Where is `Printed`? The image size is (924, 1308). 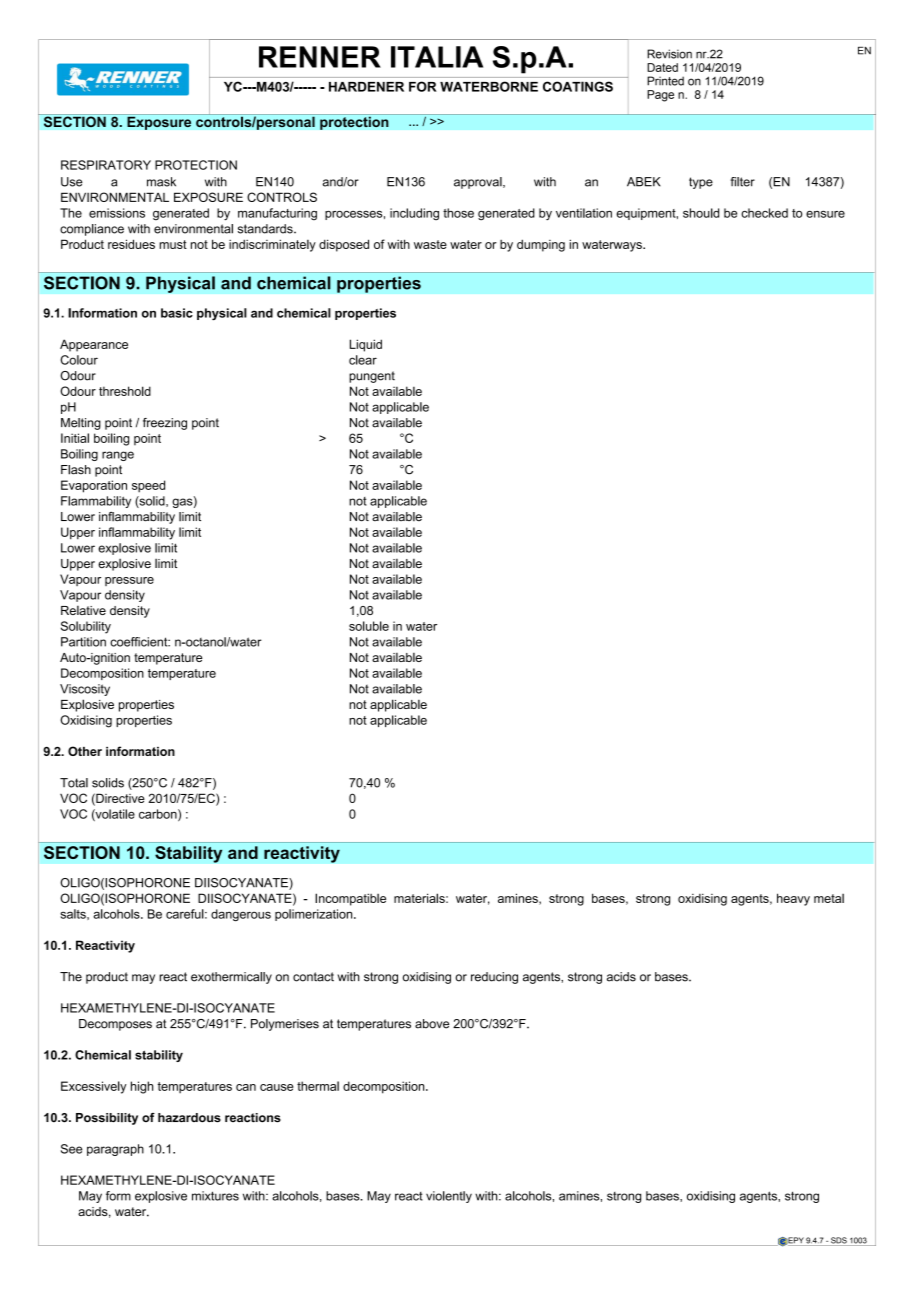 Printed is located at coordinates (665, 81).
